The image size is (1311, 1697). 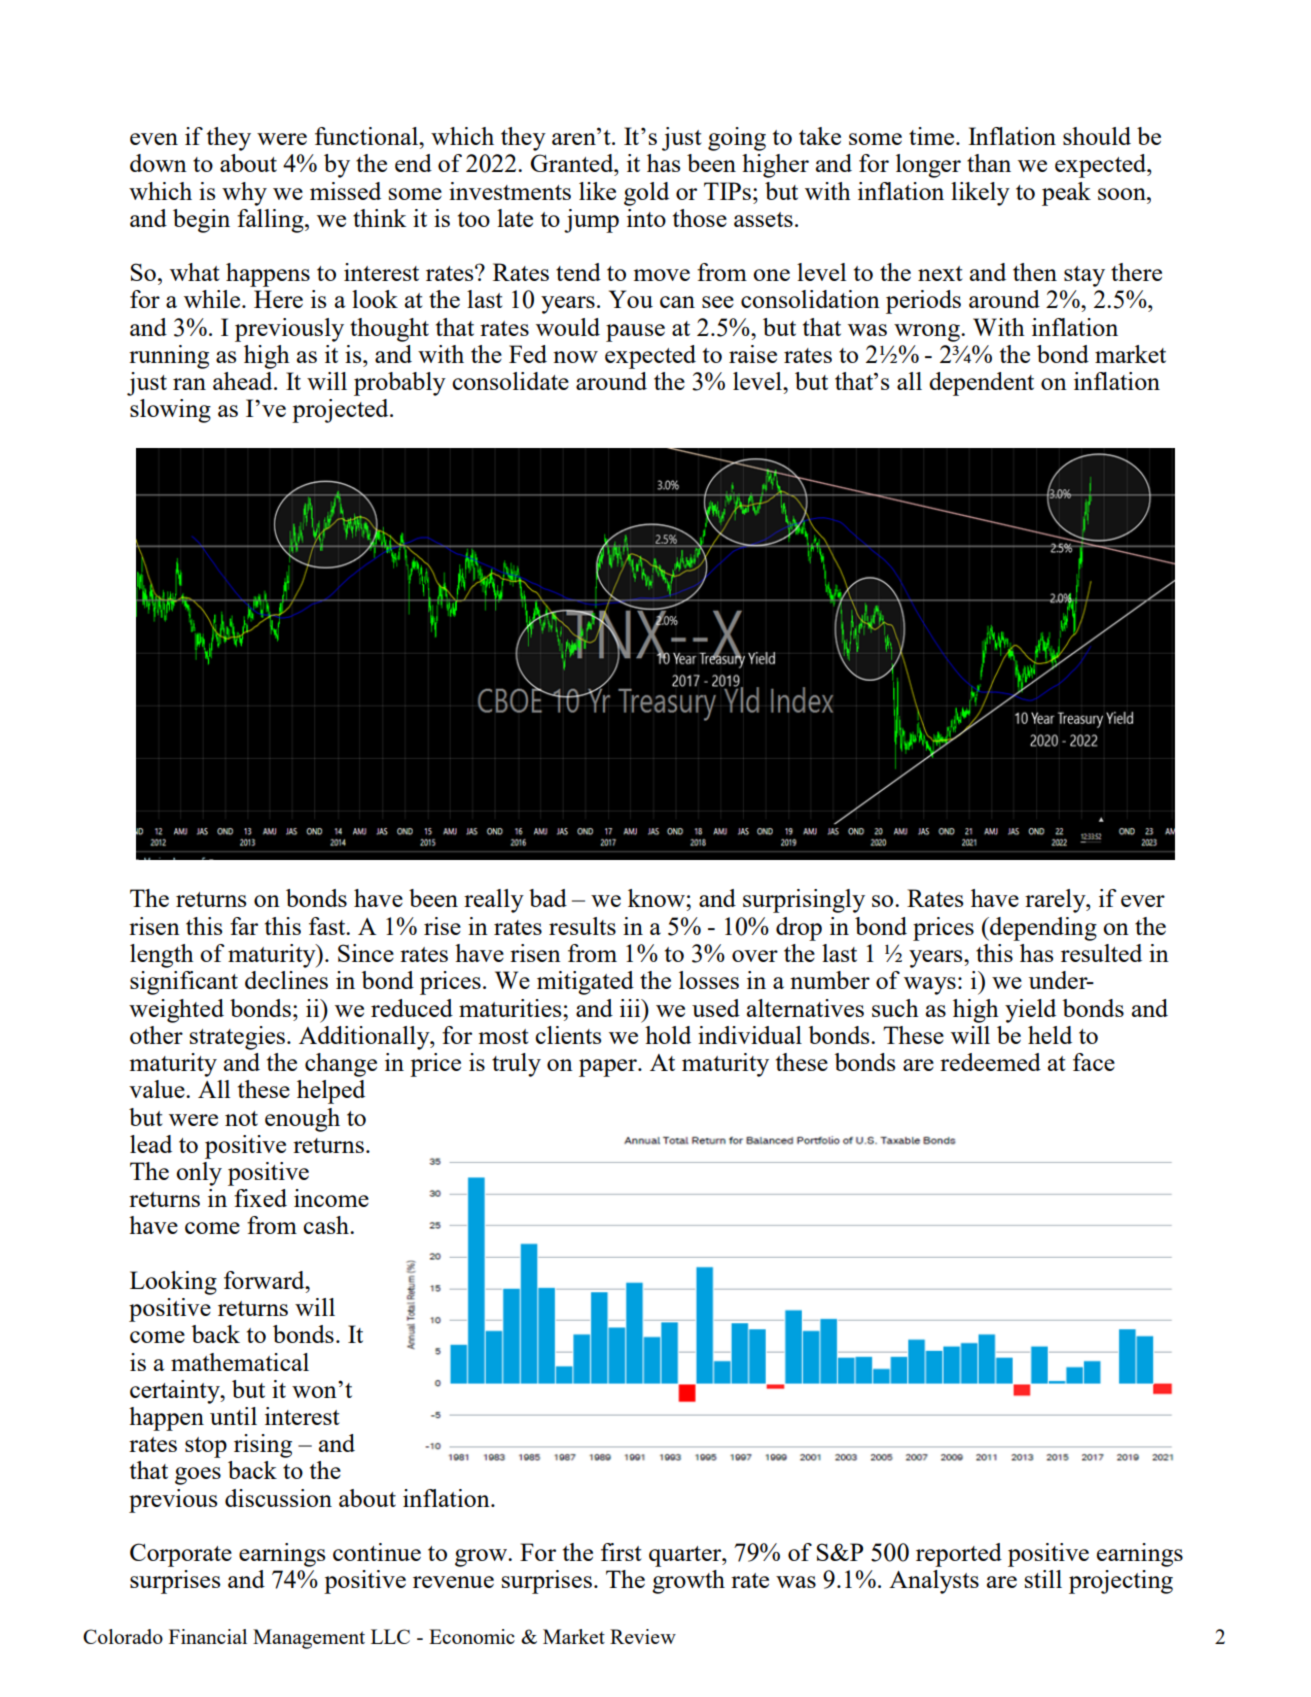 I want to click on first, so click(x=621, y=1552).
